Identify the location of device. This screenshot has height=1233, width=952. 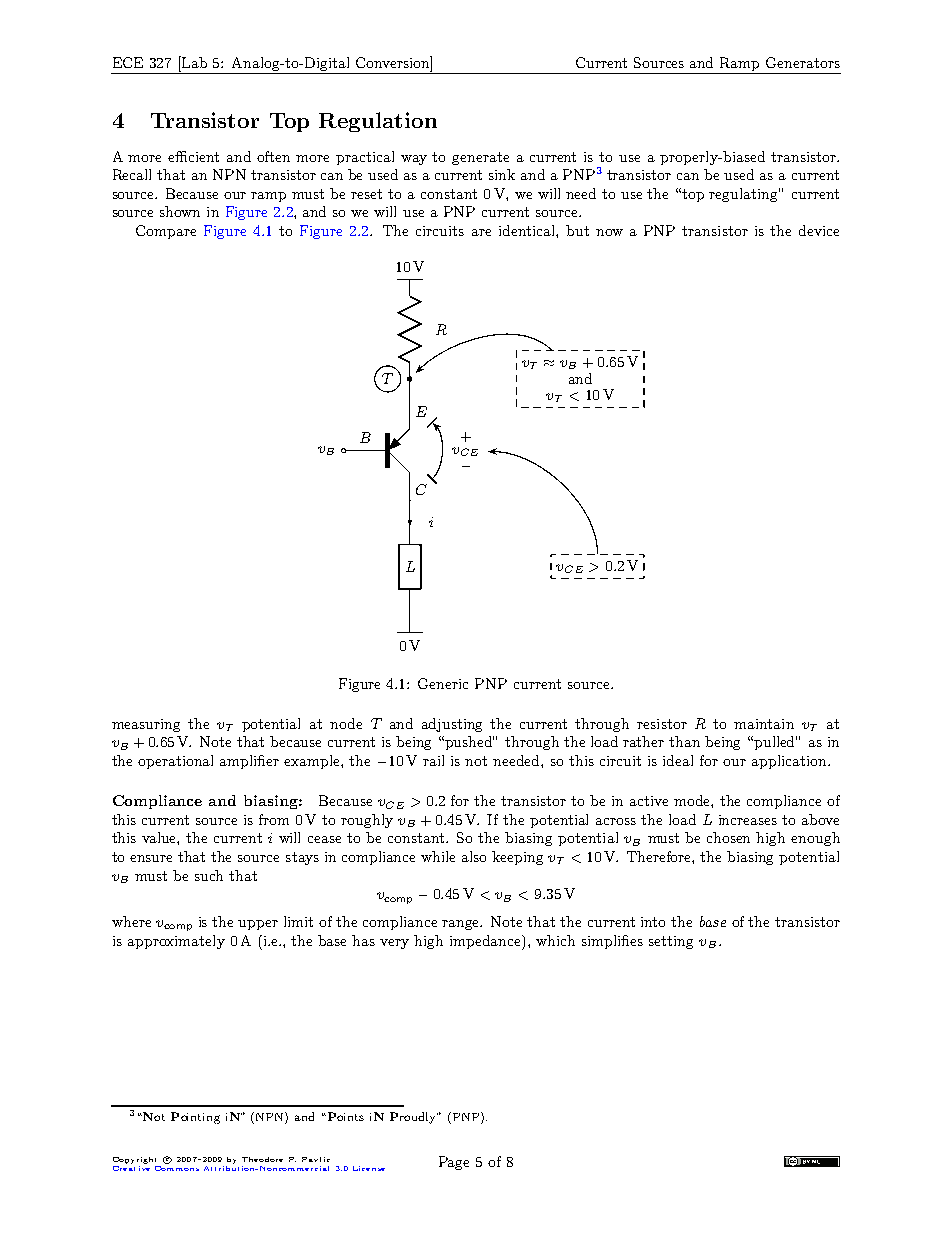
(819, 230).
